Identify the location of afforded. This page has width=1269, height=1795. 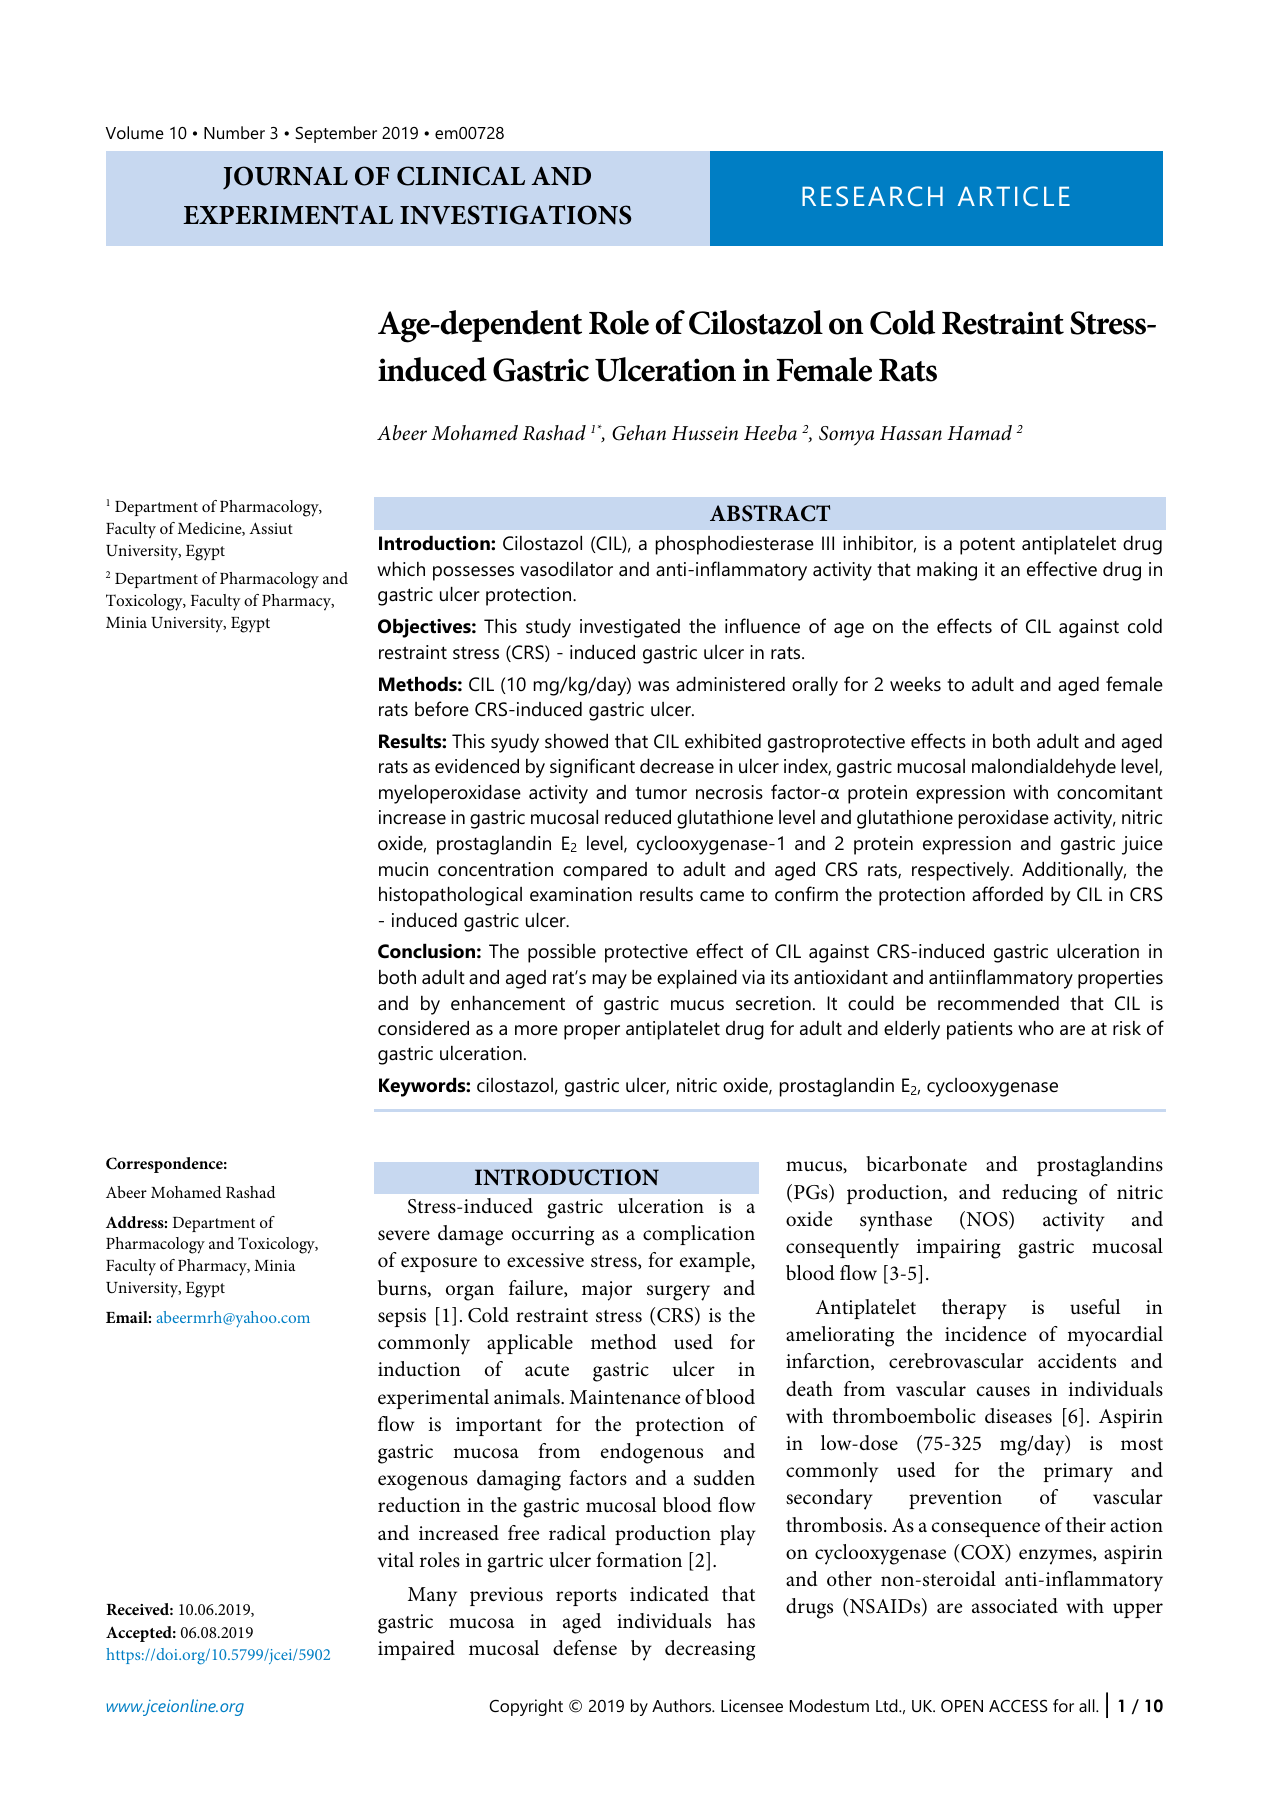
(1007, 894).
